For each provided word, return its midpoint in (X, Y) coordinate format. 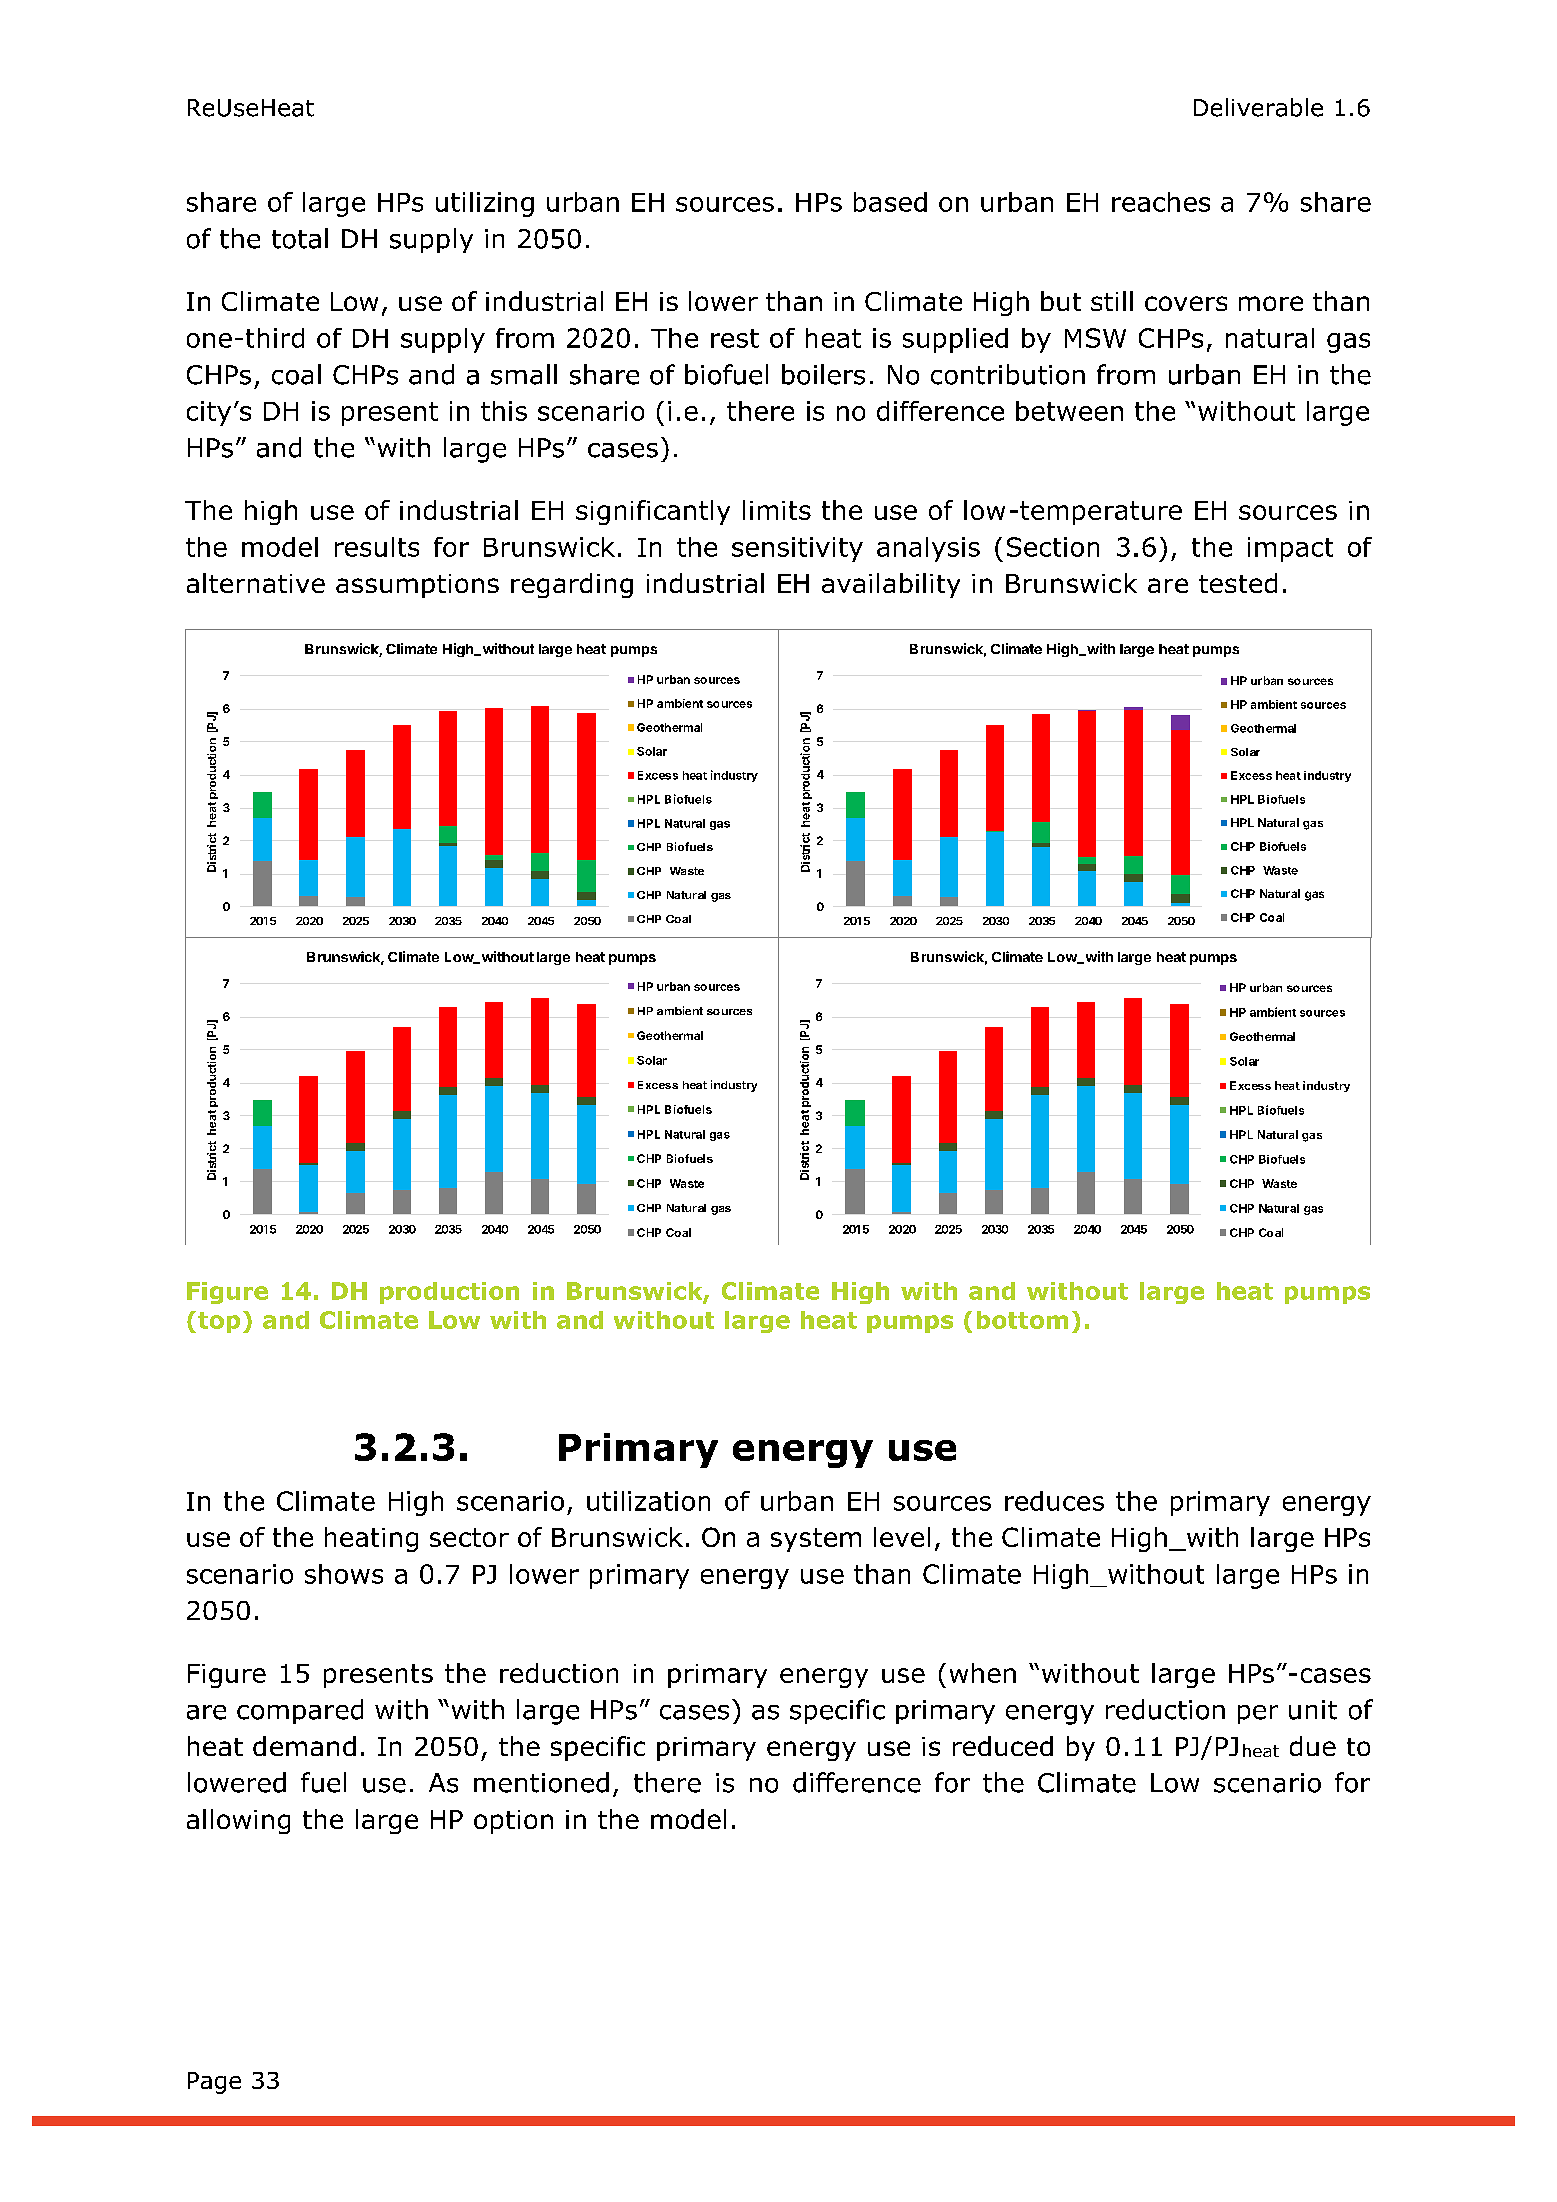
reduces (1054, 1501)
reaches (1161, 202)
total (300, 238)
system (816, 1540)
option (513, 1822)
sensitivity (797, 549)
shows (344, 1574)
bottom (1022, 1320)
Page (214, 2083)
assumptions (417, 586)
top (219, 1322)
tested (1238, 583)
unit (1313, 1710)
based (890, 202)
